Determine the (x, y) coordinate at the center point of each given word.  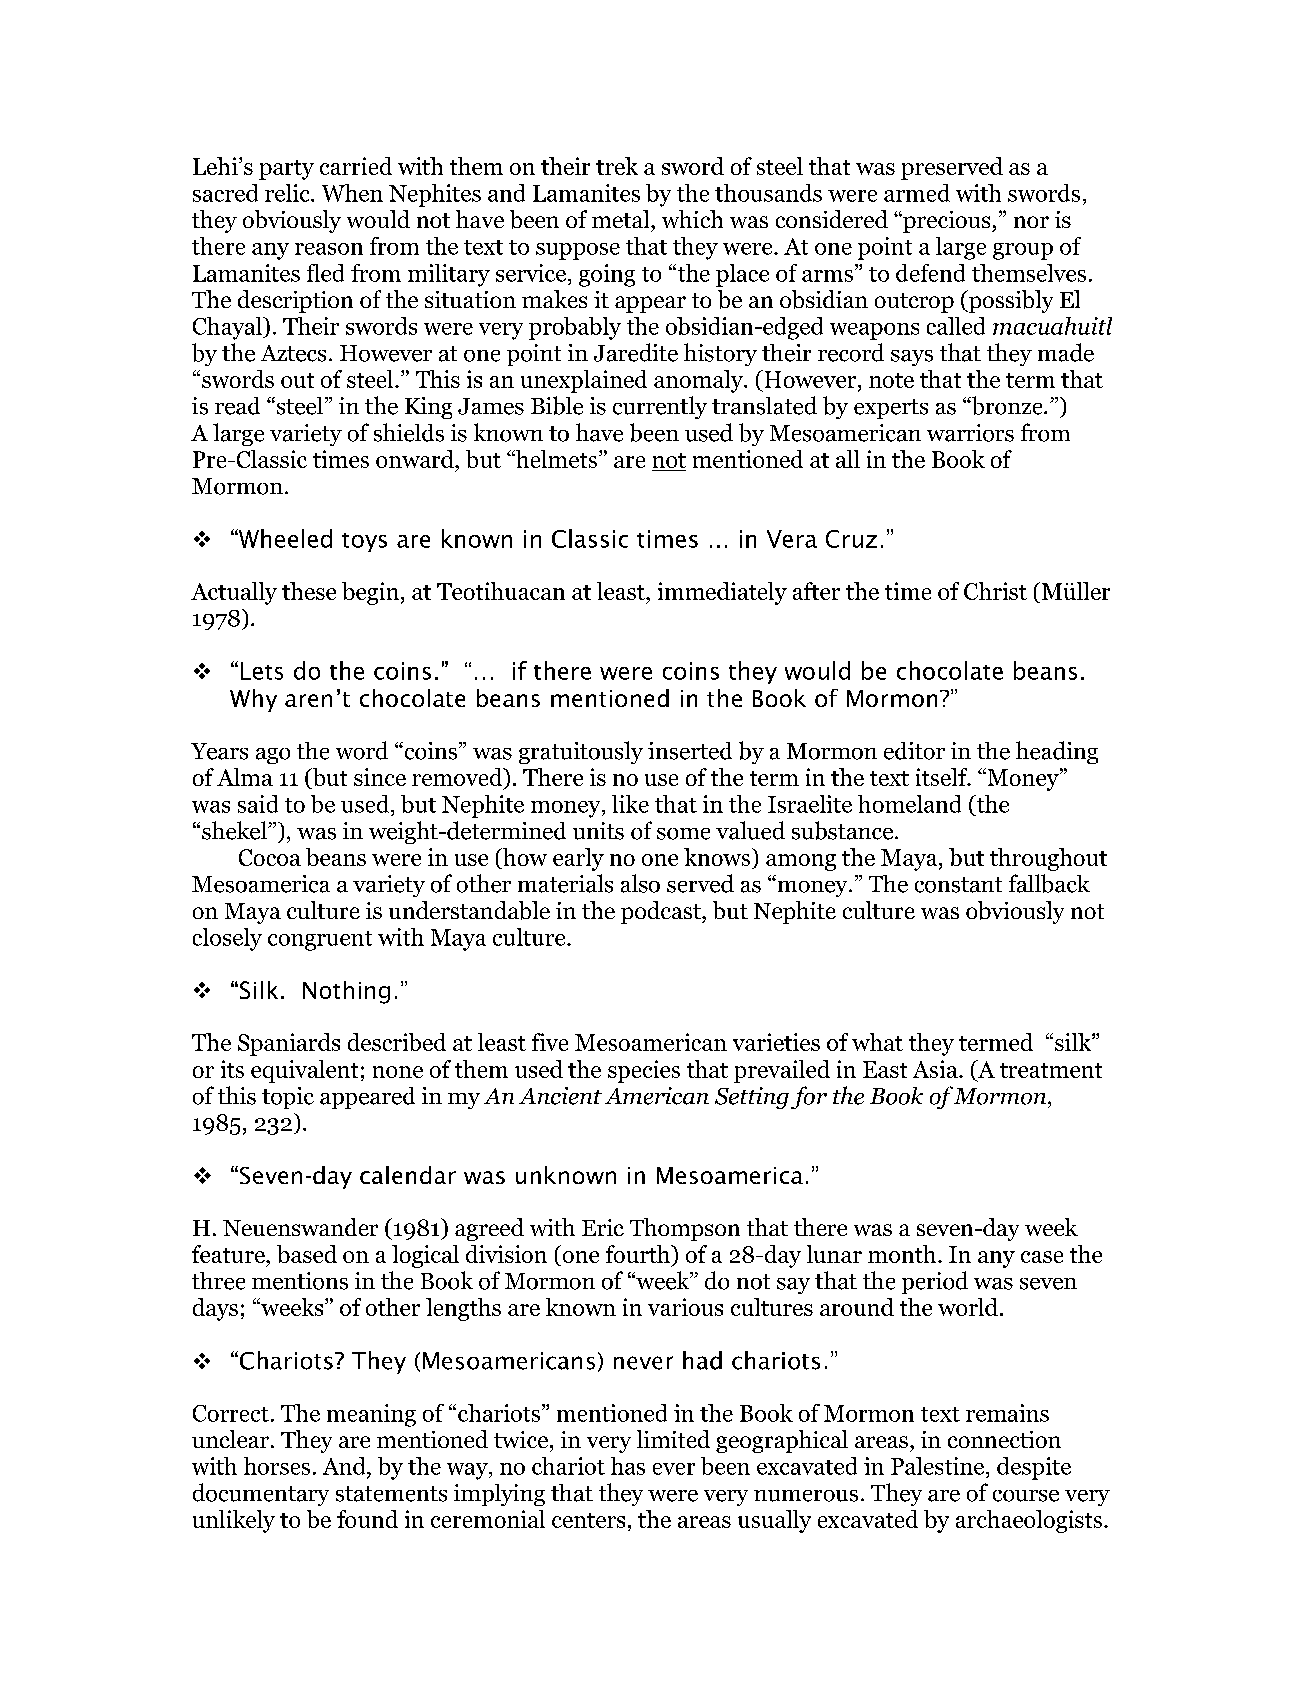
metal (622, 219)
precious (947, 222)
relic (288, 193)
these (309, 591)
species (644, 1071)
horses (277, 1466)
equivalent (304, 1071)
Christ (995, 591)
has (628, 1466)
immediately (722, 593)
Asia (936, 1069)
